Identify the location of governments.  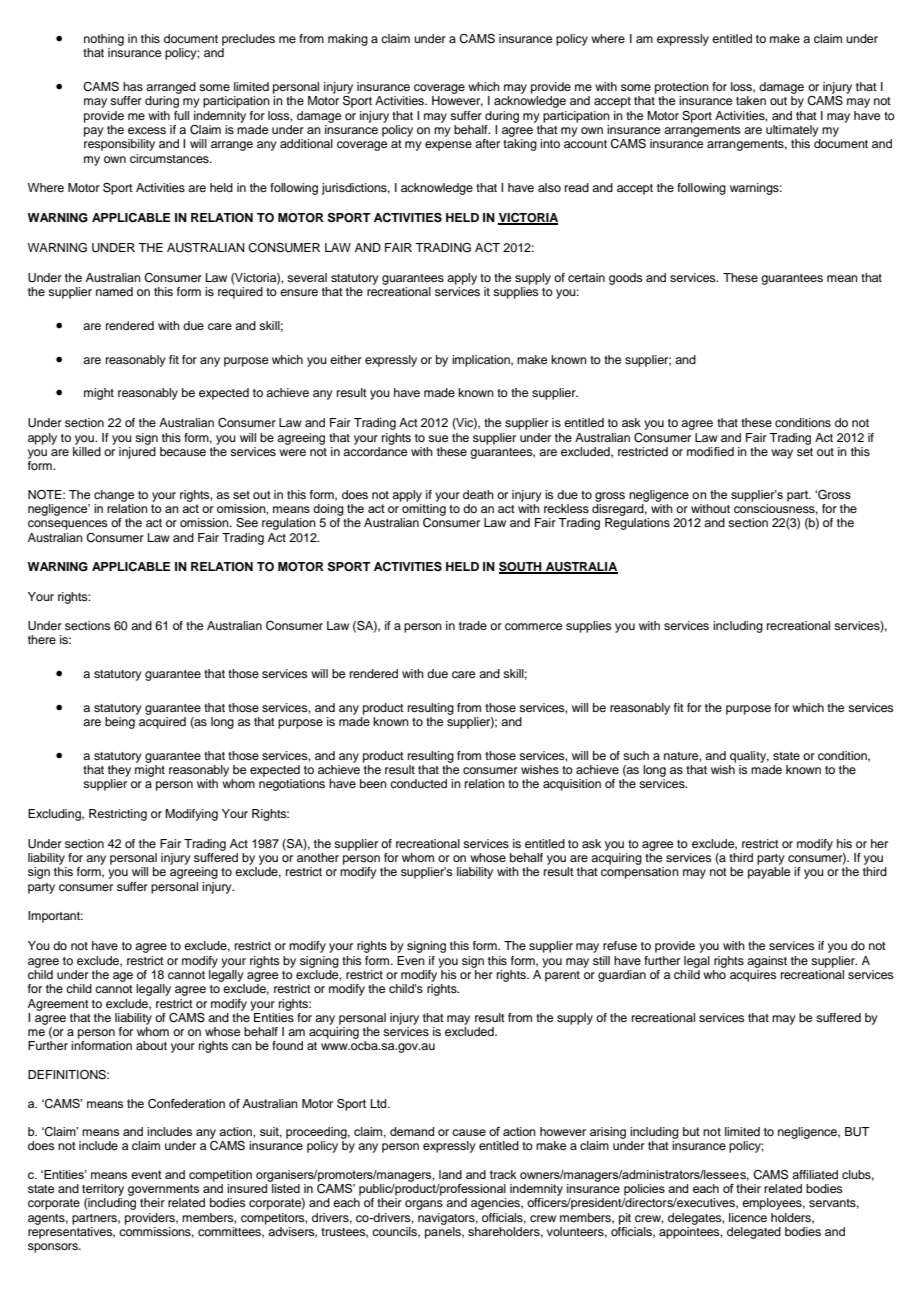
(163, 1190).
